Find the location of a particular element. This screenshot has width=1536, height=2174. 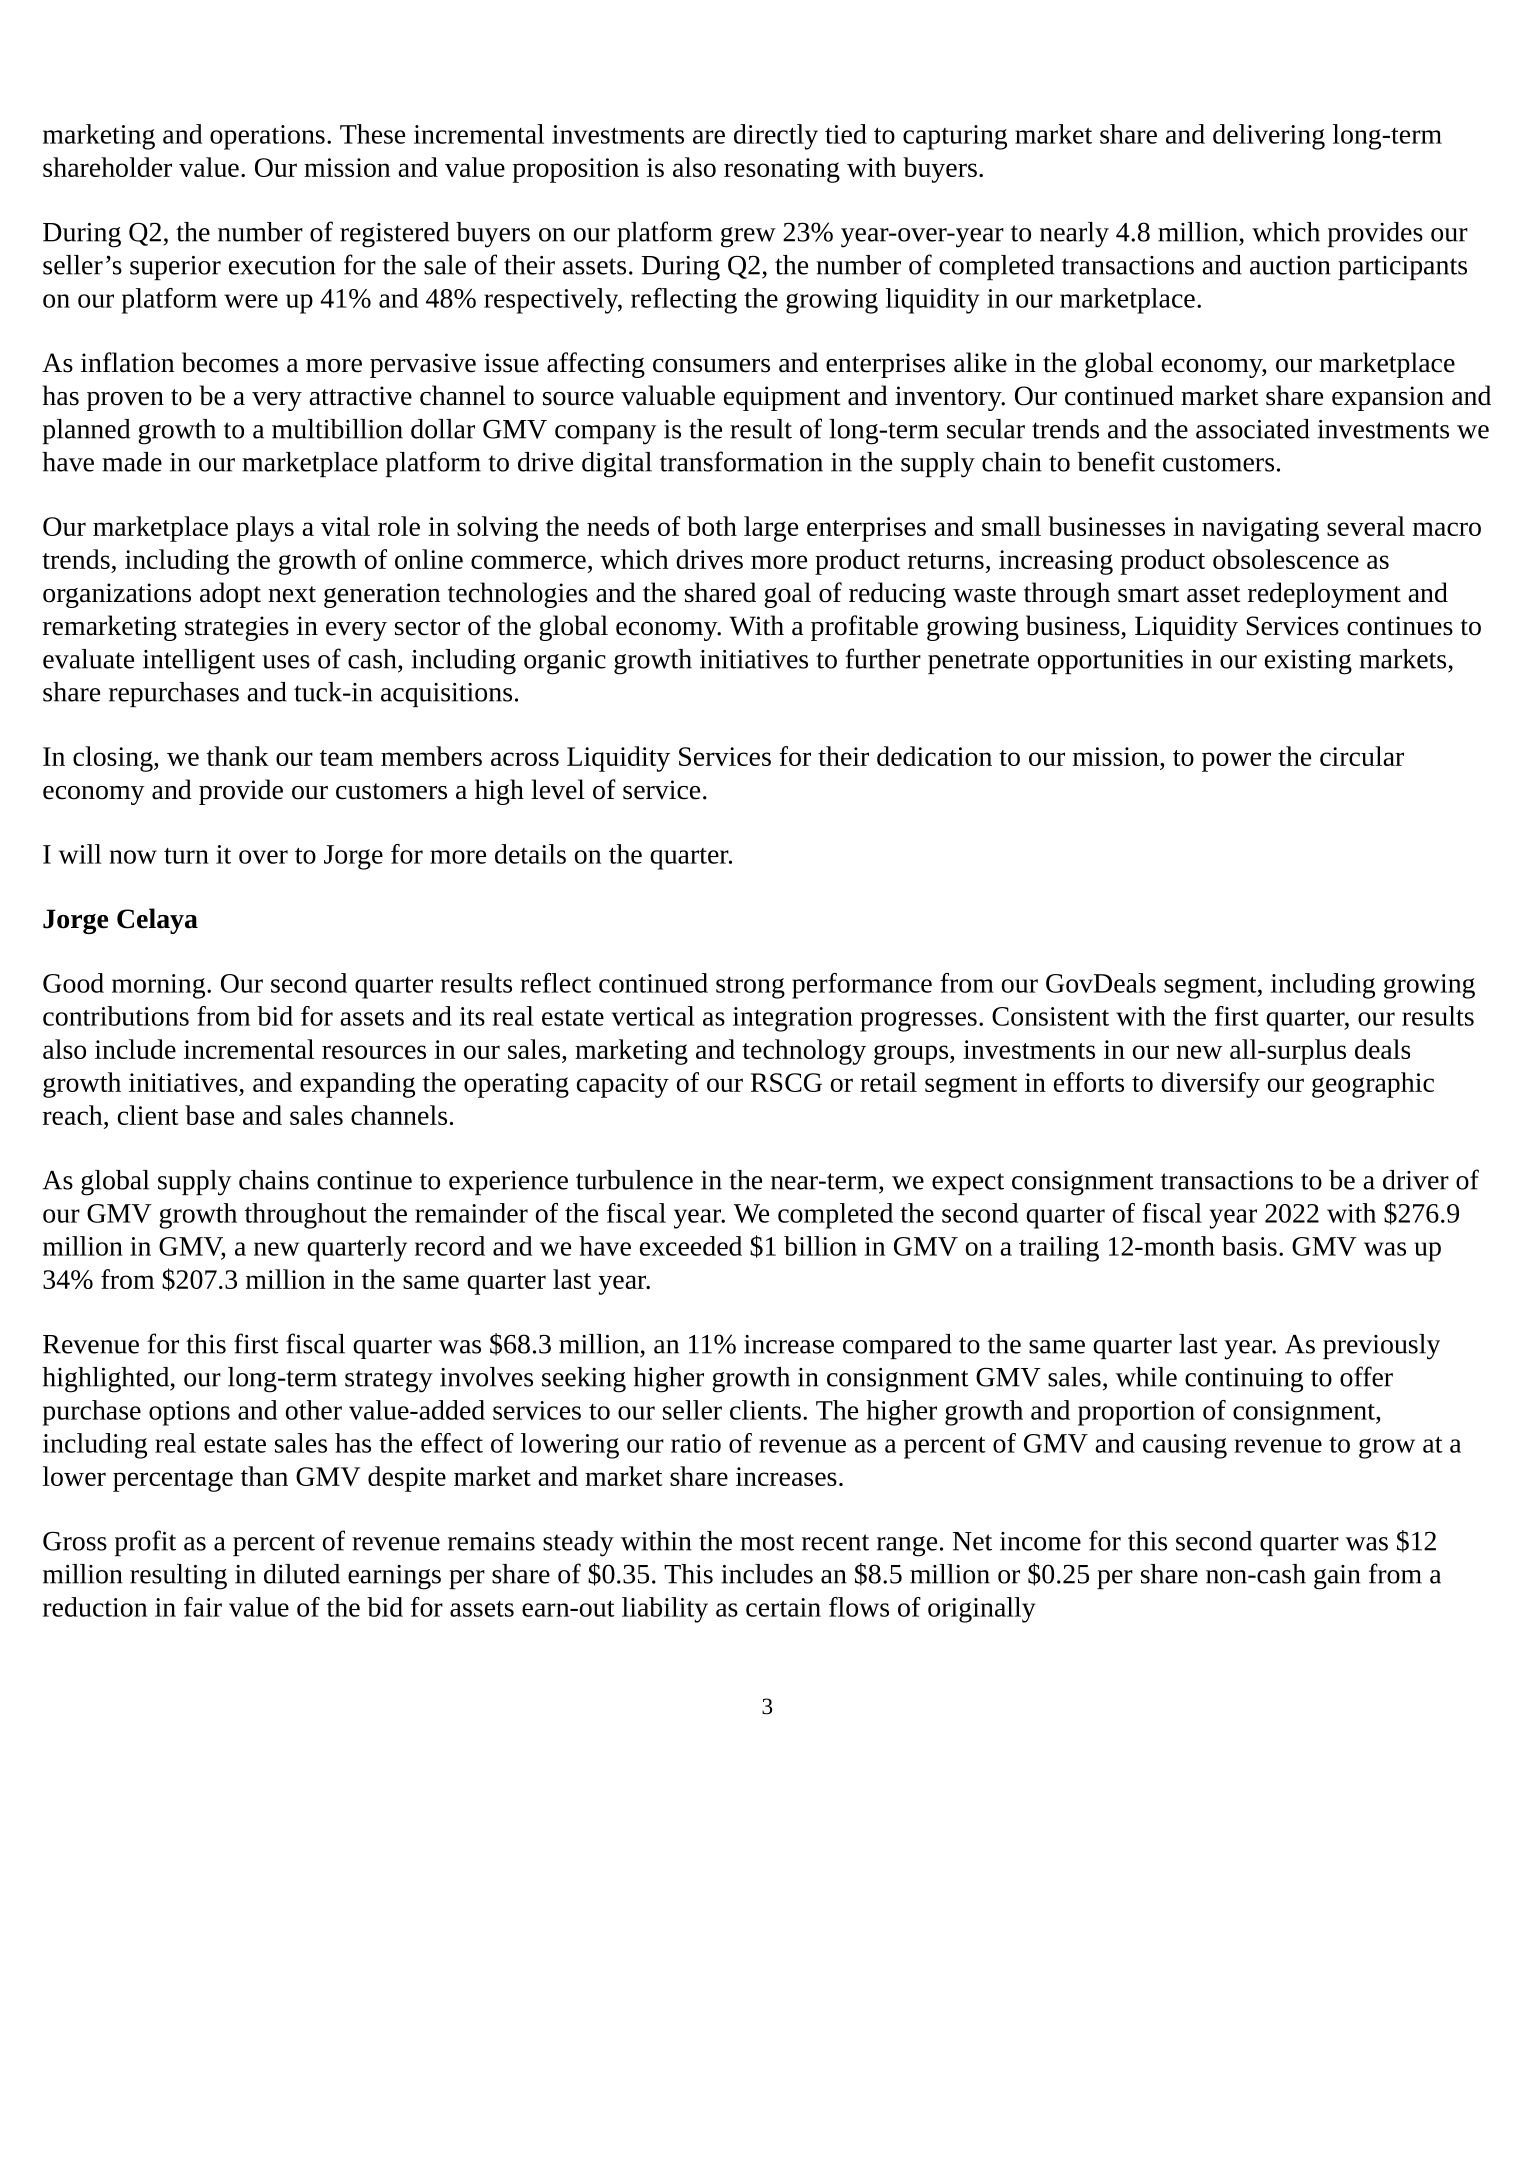

plays is located at coordinates (265, 529).
